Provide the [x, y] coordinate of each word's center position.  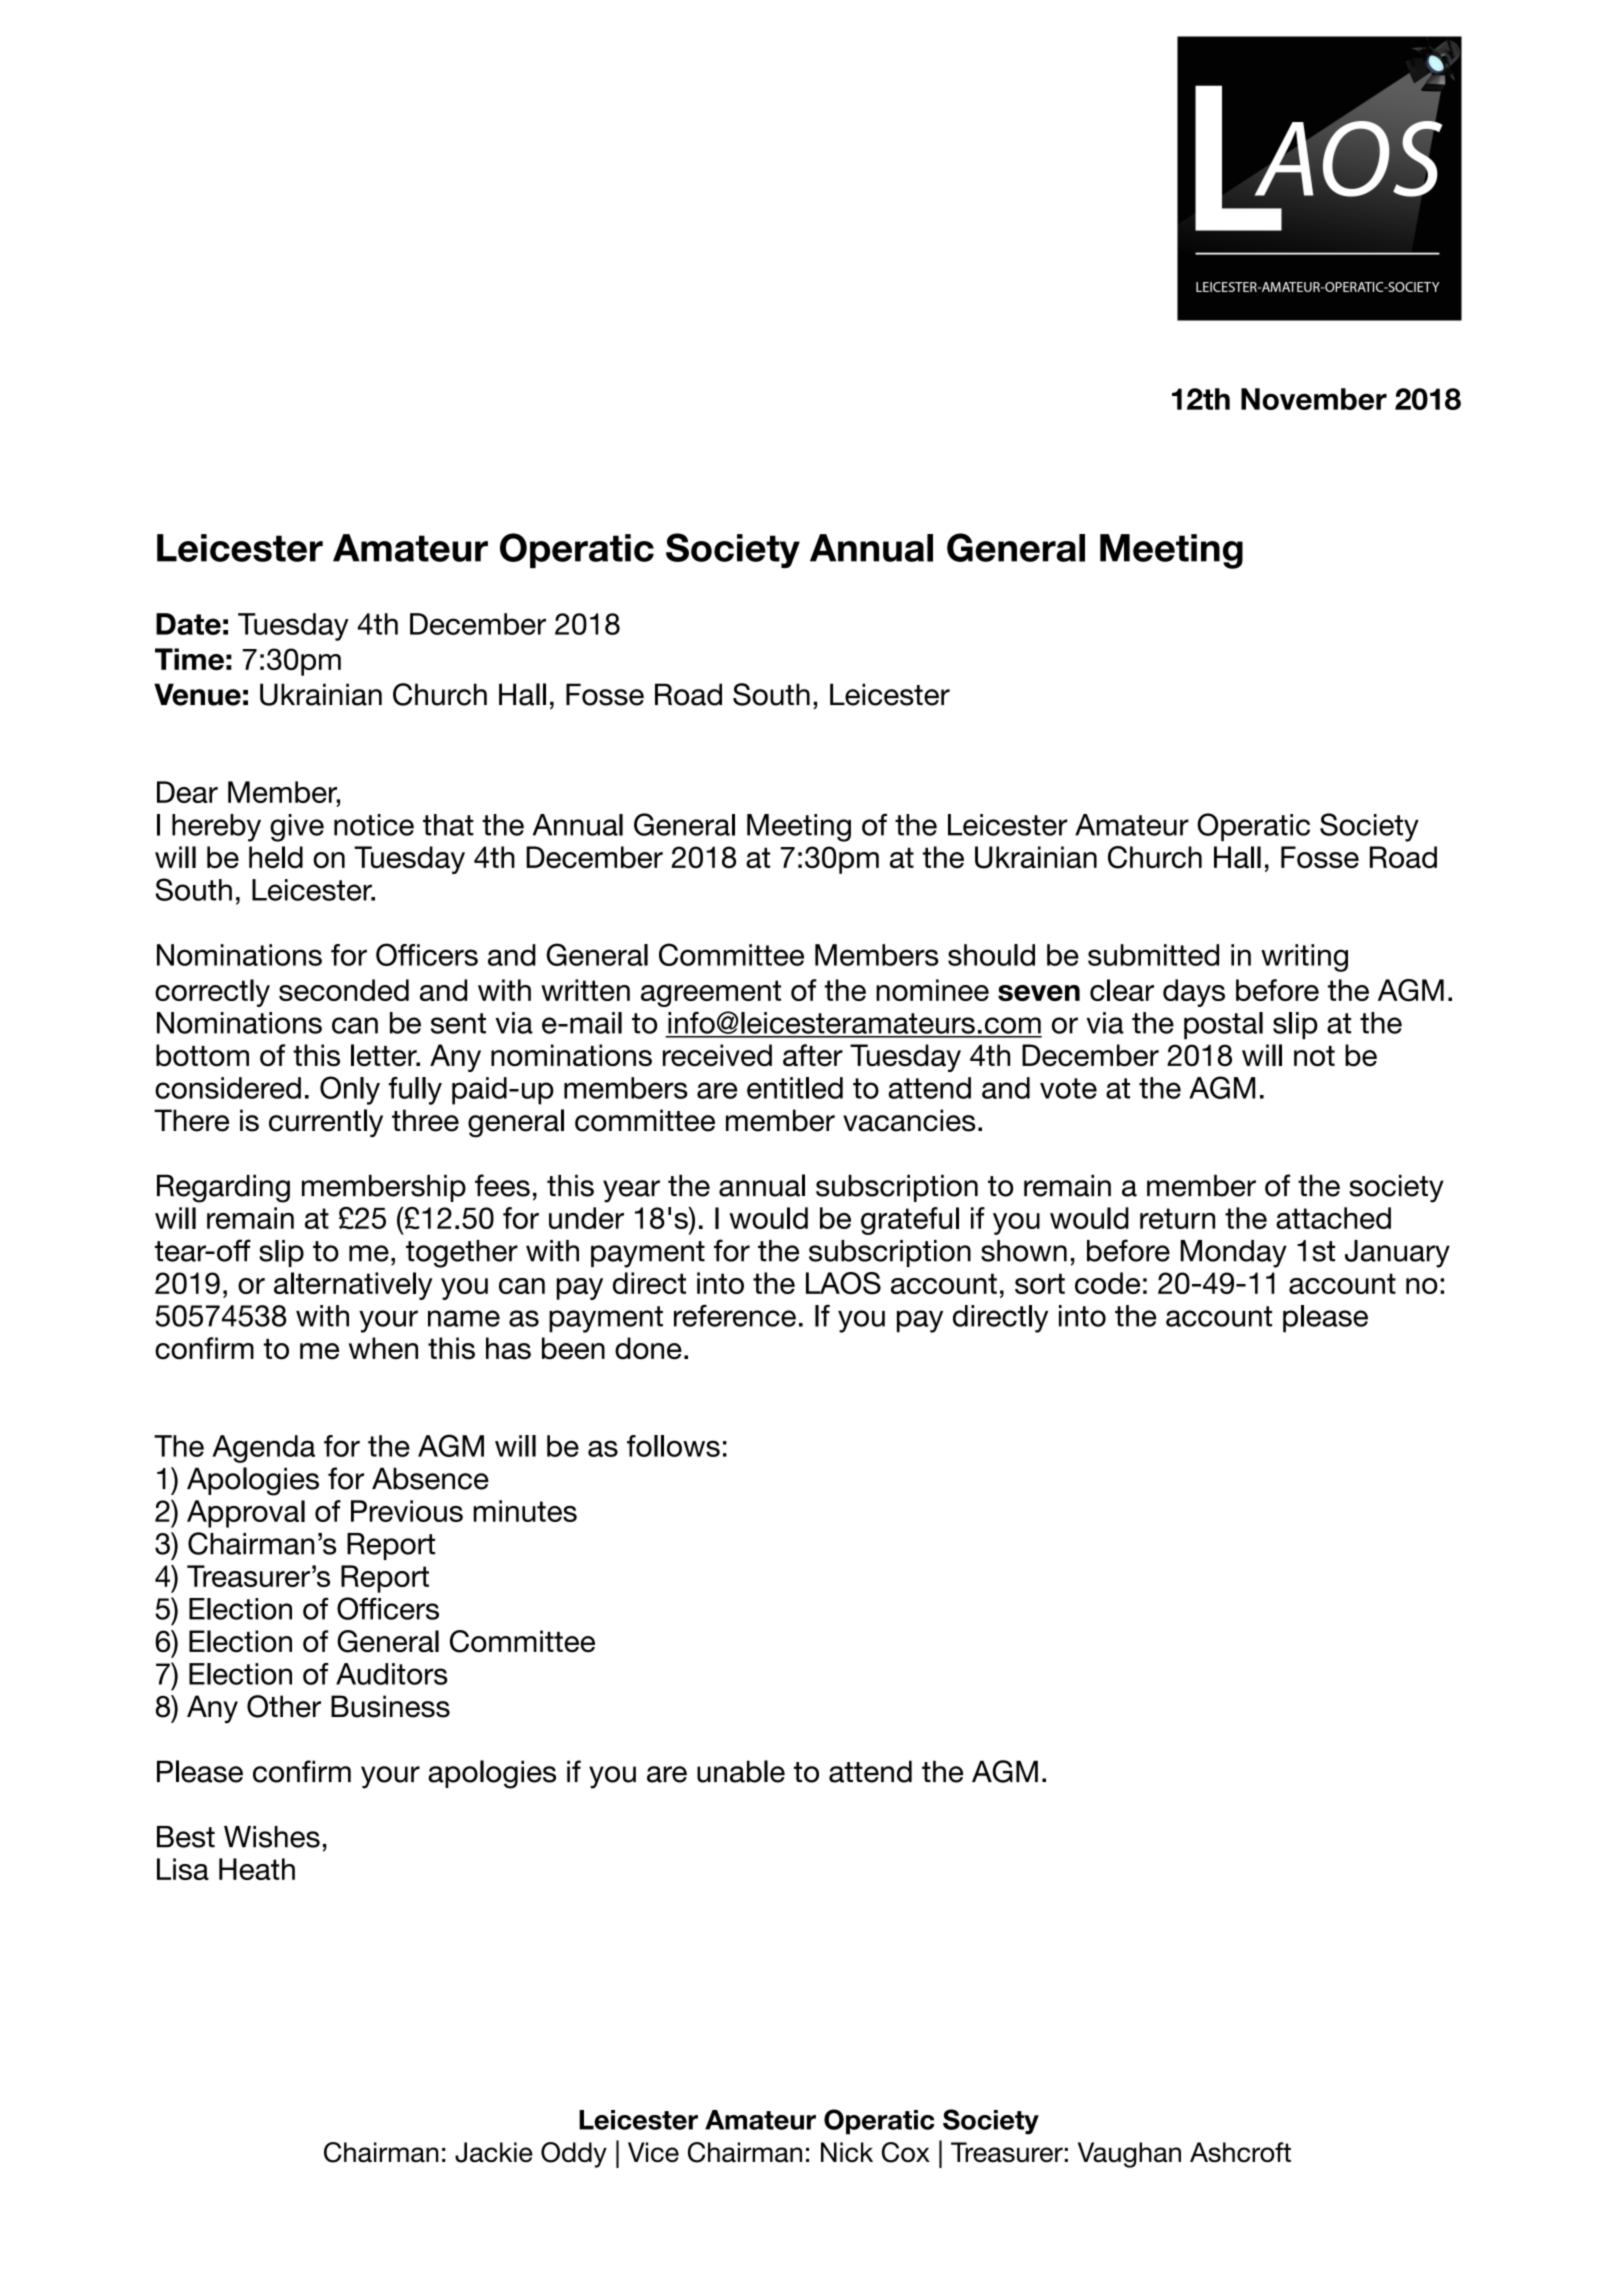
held [276, 857]
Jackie [494, 2152]
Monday [1234, 1254]
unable [741, 1771]
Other [284, 1706]
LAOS [843, 1283]
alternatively [353, 1286]
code [1107, 1283]
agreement [711, 993]
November [1314, 399]
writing [1304, 958]
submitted [1153, 955]
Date [188, 624]
